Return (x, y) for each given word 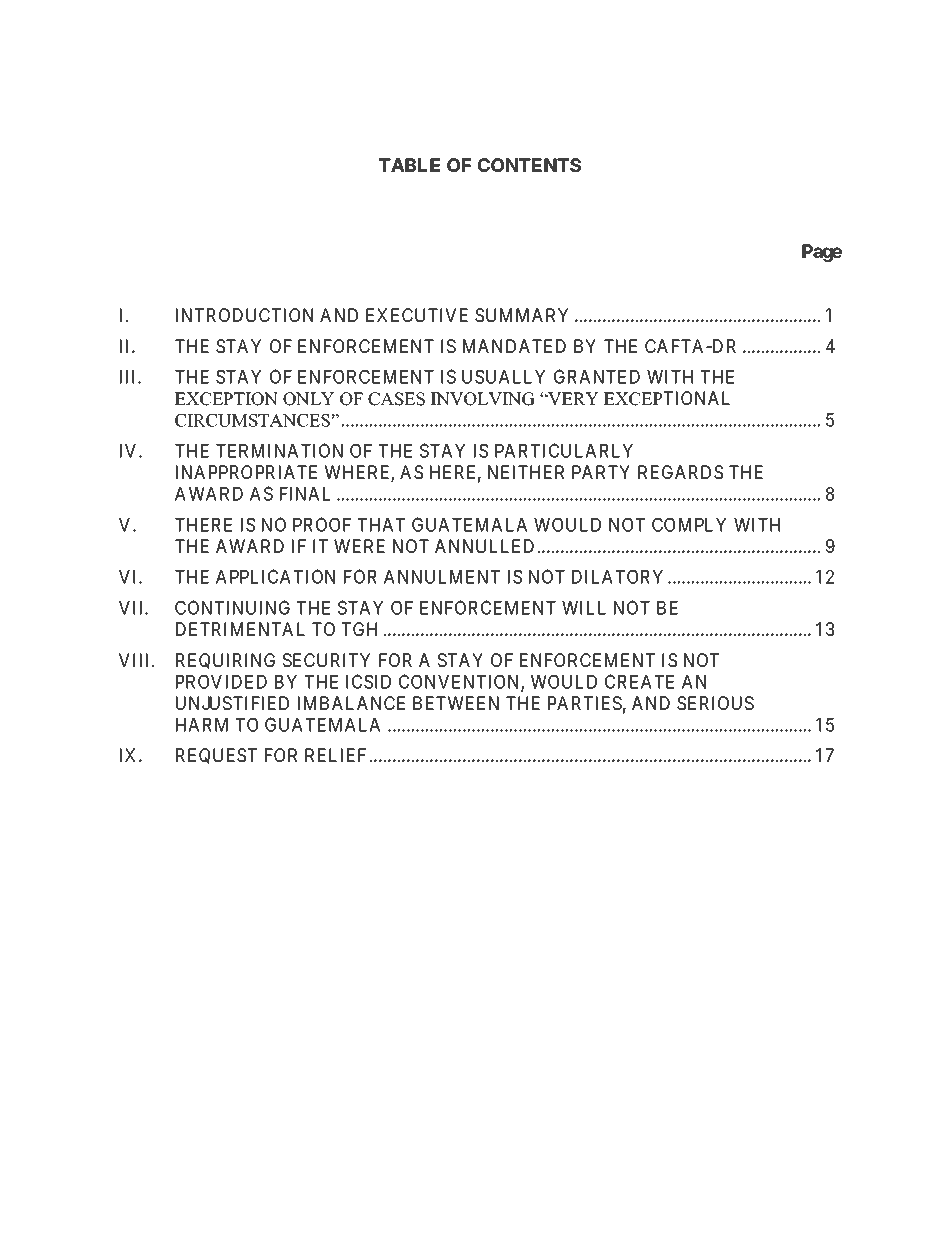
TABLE (409, 165)
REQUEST (216, 756)
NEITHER (526, 472)
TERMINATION (279, 450)
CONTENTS (529, 165)
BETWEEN (456, 703)
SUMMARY (521, 315)
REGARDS (680, 472)
